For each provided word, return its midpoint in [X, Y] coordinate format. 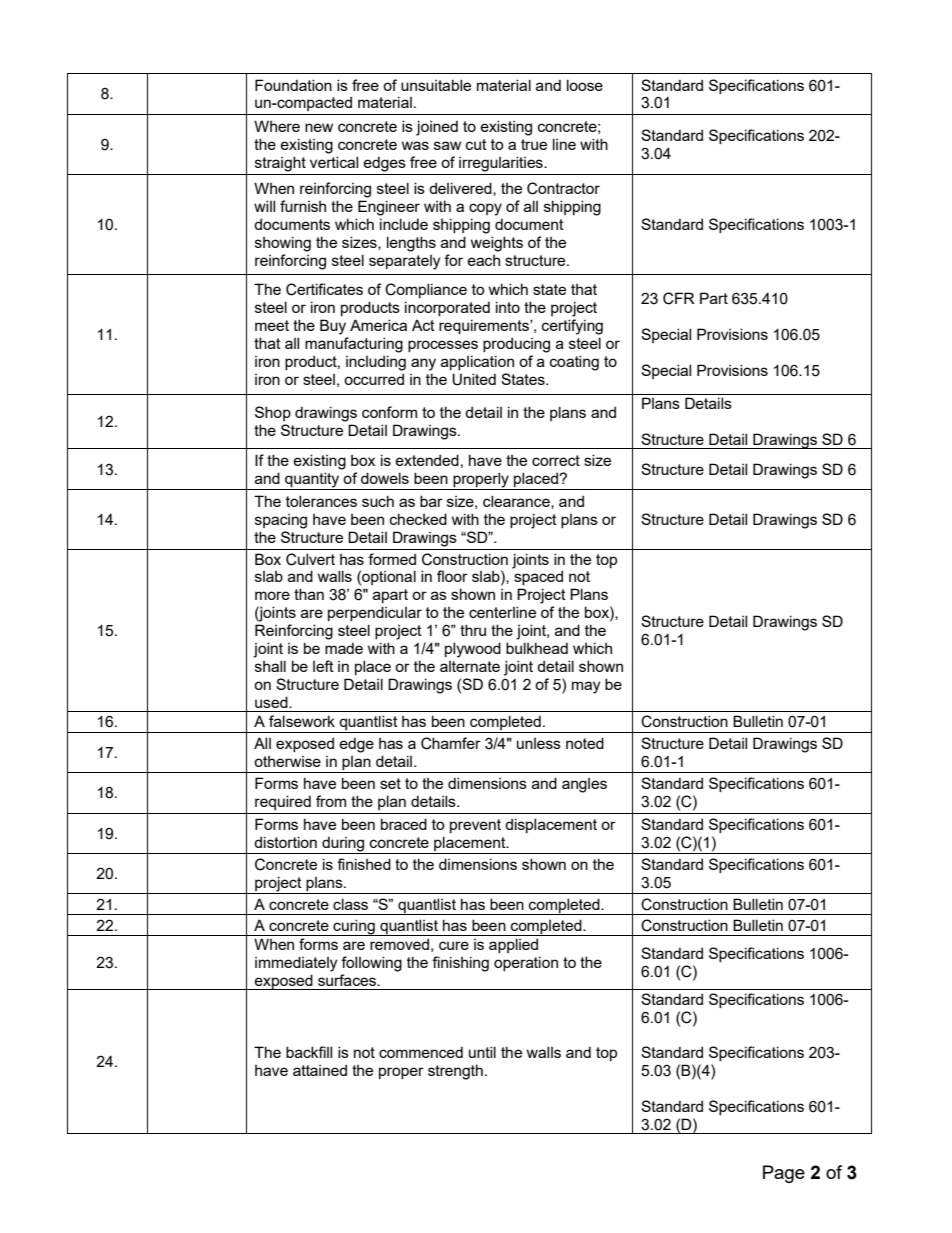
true [534, 144]
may [586, 687]
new [319, 127]
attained [320, 1070]
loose [585, 85]
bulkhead [537, 648]
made [344, 648]
